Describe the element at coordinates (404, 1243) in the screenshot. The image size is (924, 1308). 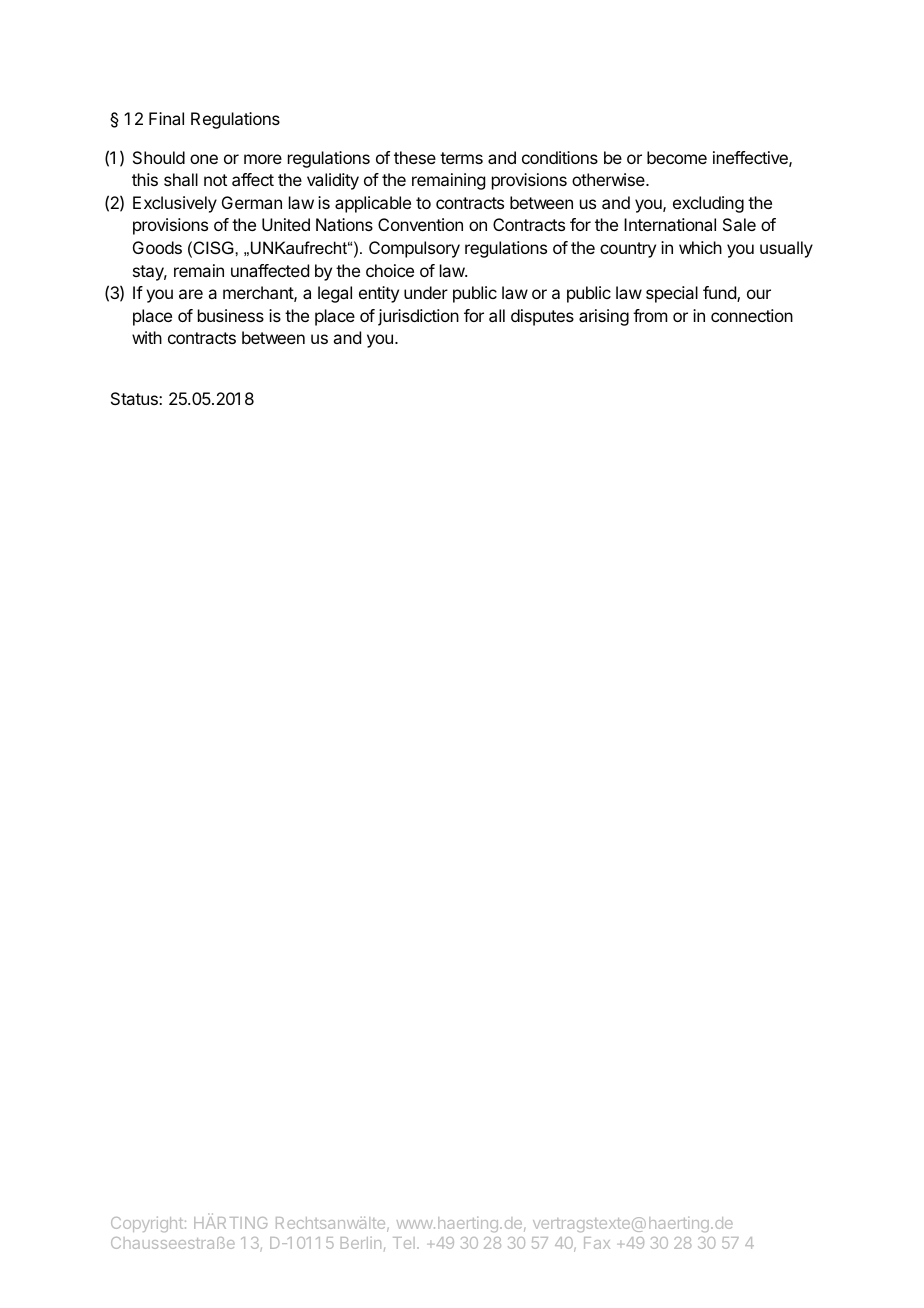
I see `Tel` at that location.
